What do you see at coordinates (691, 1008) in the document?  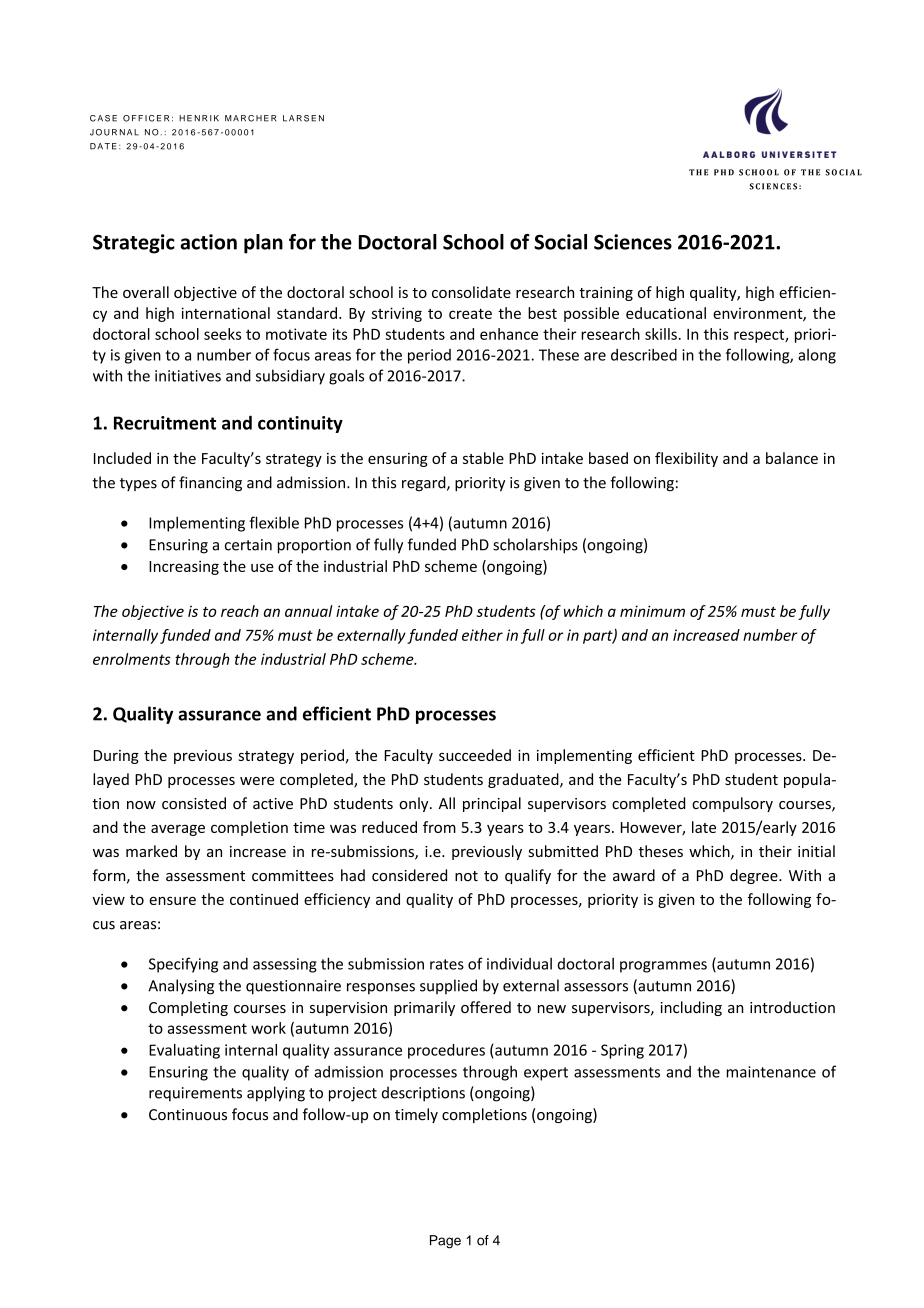 I see `including` at bounding box center [691, 1008].
